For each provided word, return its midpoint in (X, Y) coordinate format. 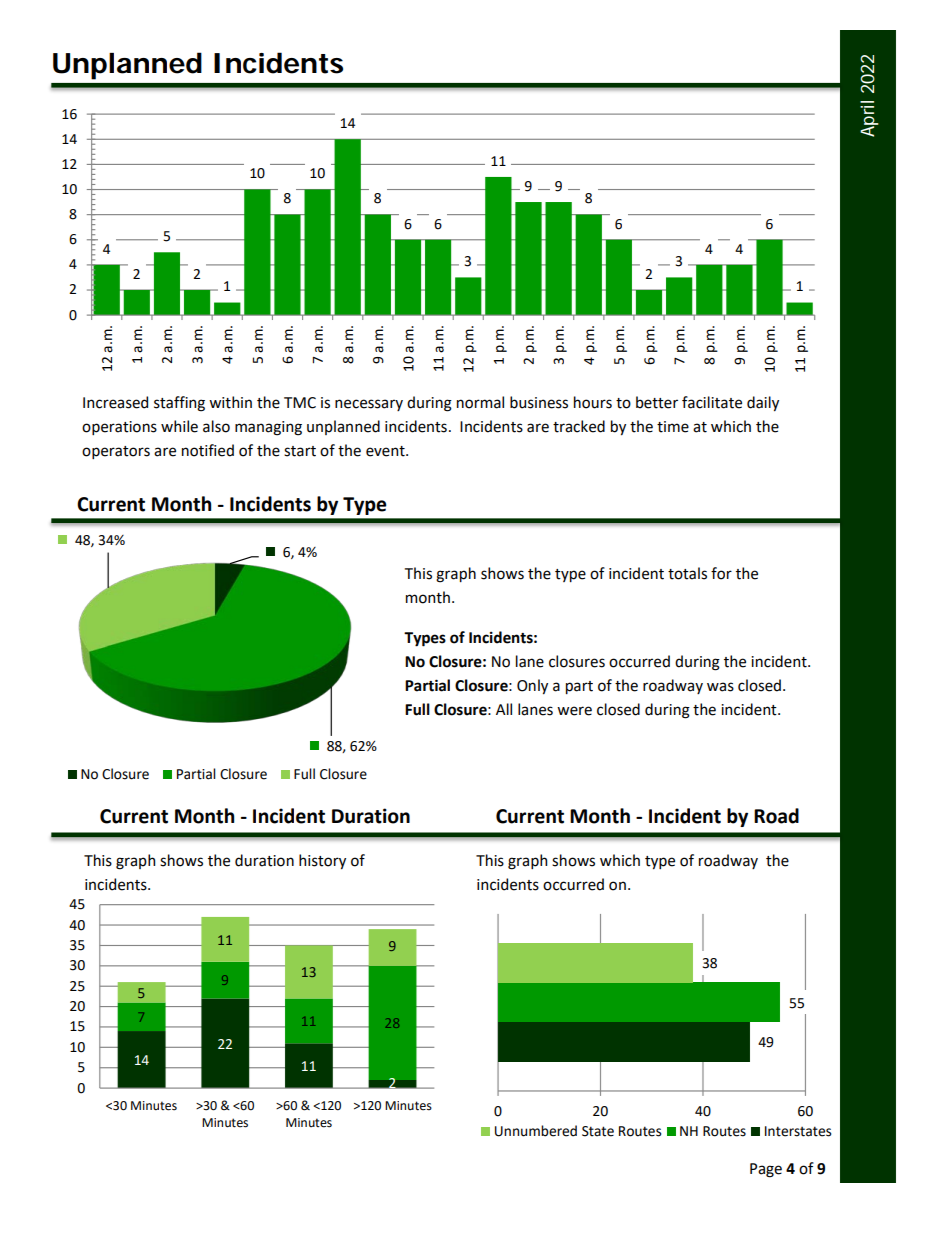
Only (532, 686)
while (179, 426)
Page (766, 1170)
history (322, 861)
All (504, 709)
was (720, 687)
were (574, 711)
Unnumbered (536, 1131)
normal (480, 402)
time (673, 427)
